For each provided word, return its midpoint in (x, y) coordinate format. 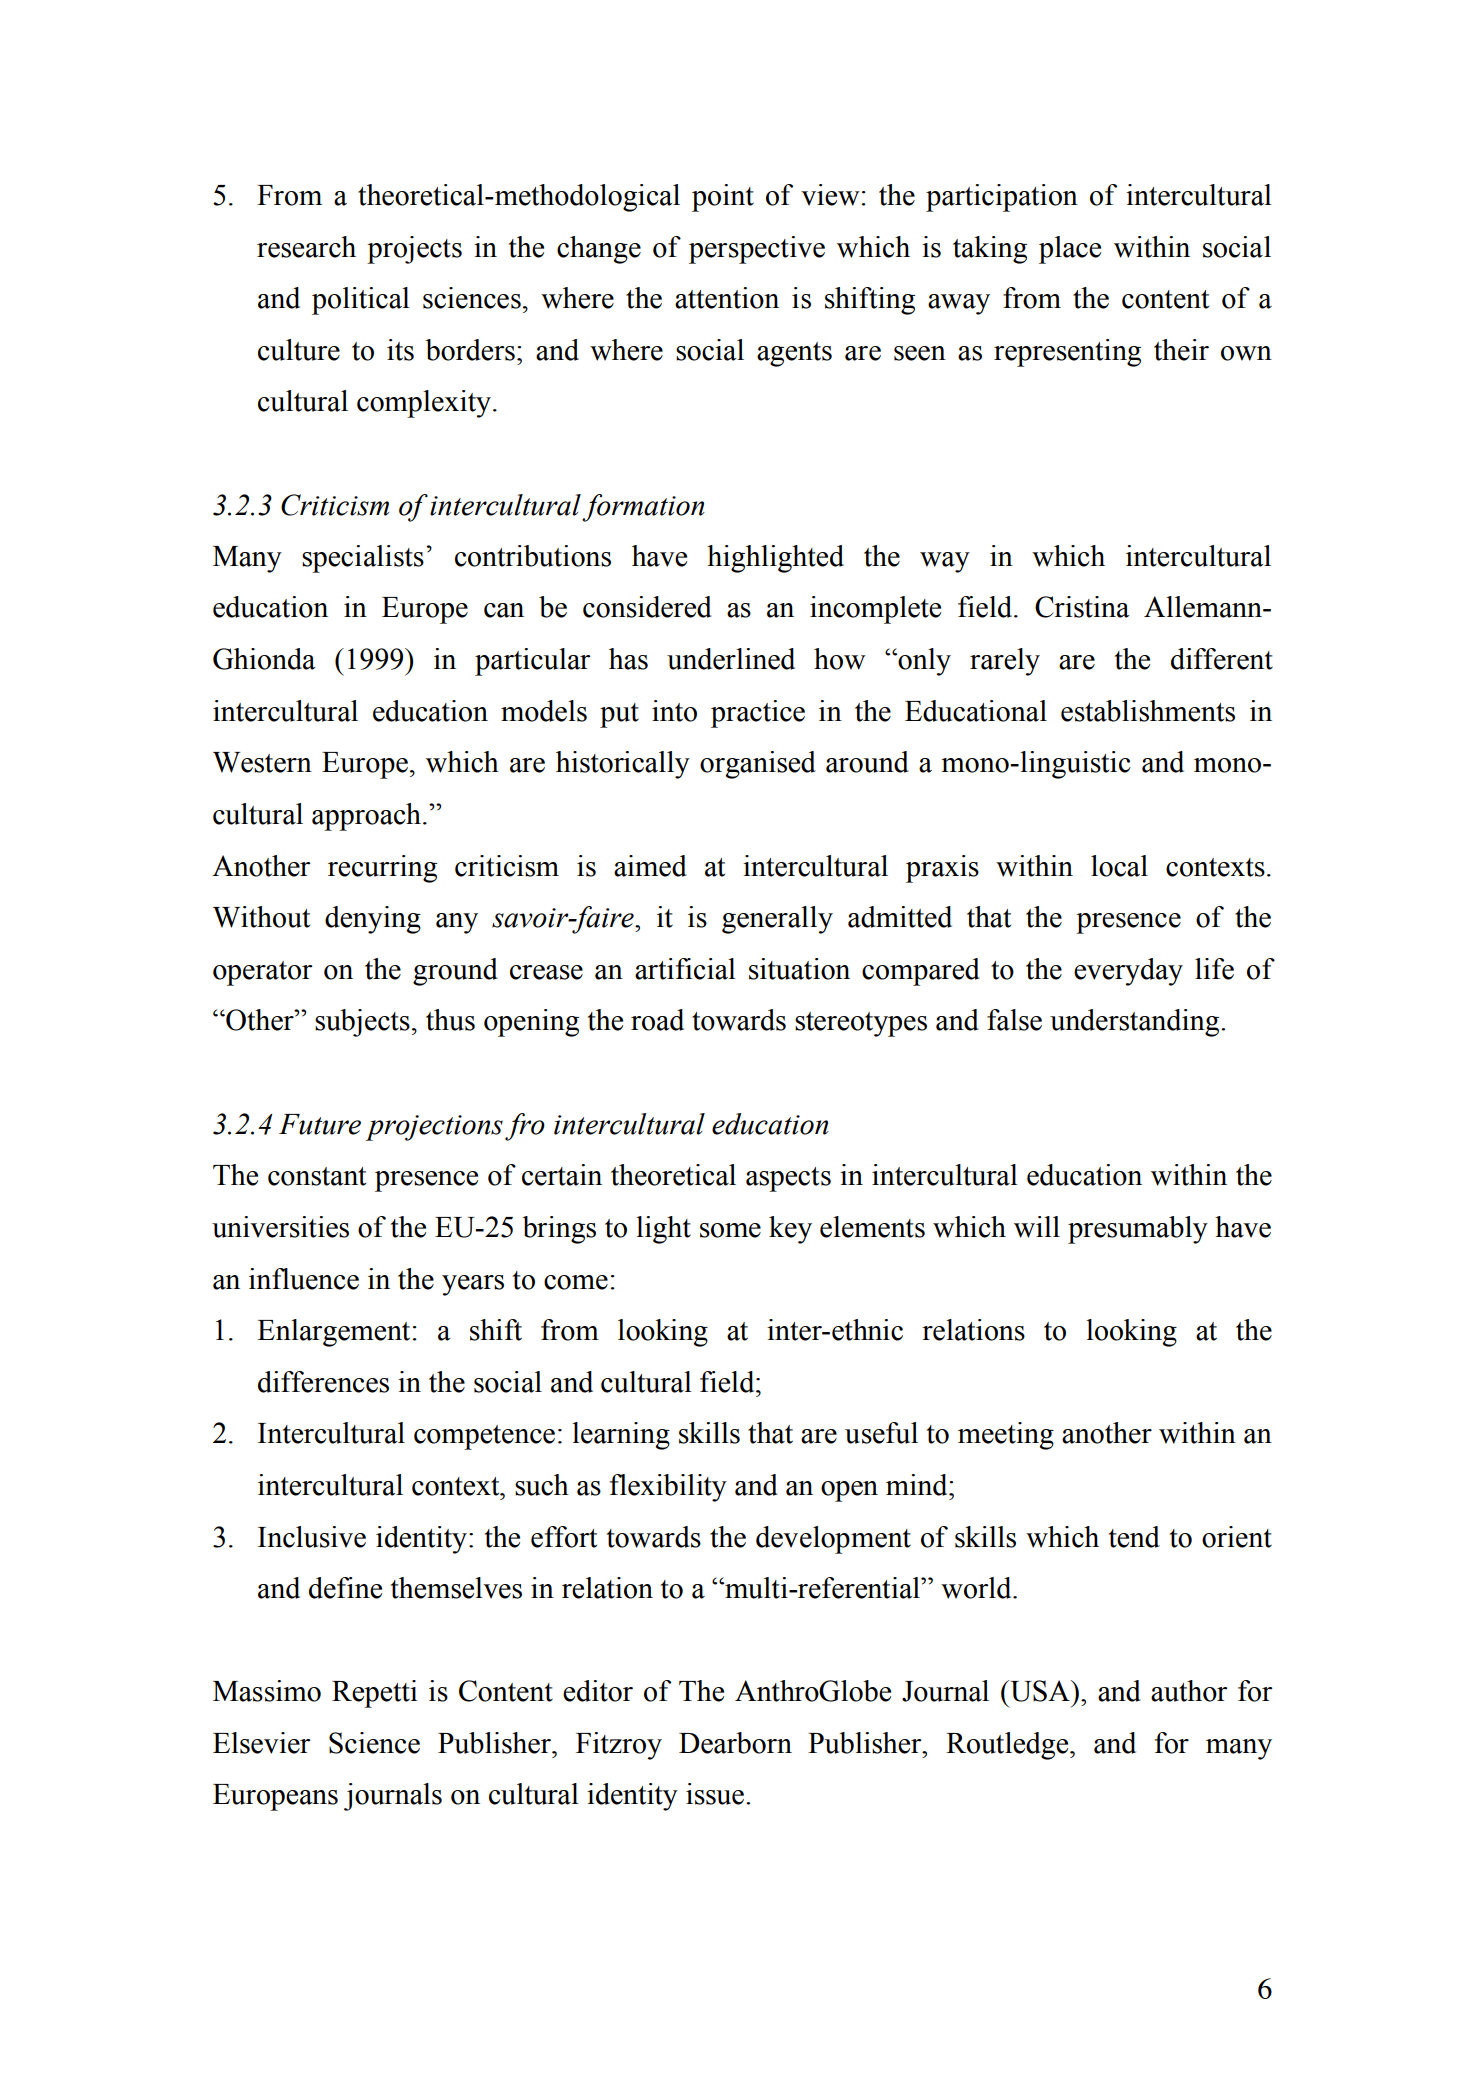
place (1070, 250)
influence (304, 1279)
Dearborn (735, 1743)
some (730, 1230)
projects (414, 250)
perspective (757, 250)
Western (262, 762)
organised (758, 765)
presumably (1138, 1230)
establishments (1148, 711)
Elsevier (262, 1743)
